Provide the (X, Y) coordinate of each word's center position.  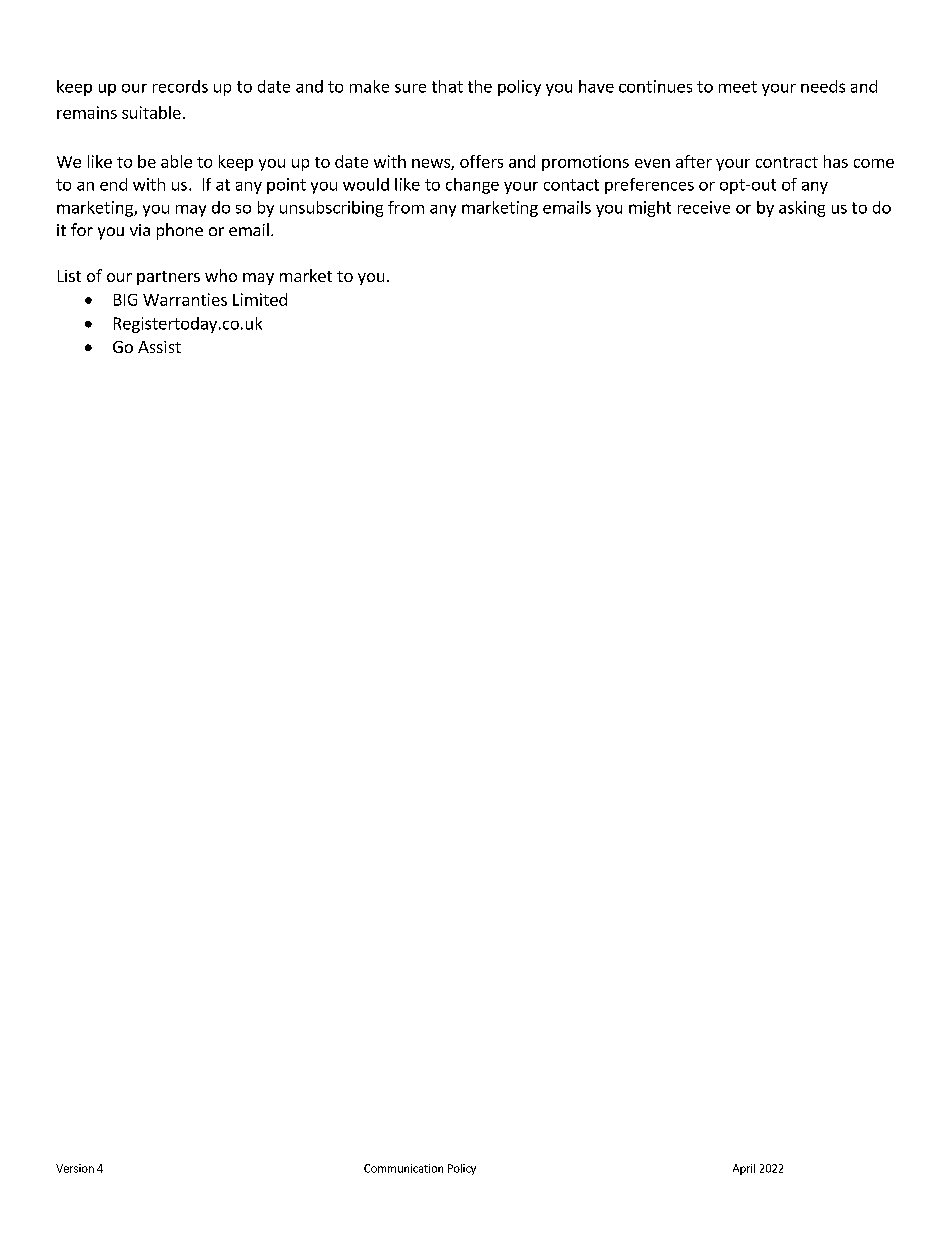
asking (802, 209)
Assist (159, 347)
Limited (260, 299)
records (180, 86)
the (480, 86)
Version (75, 1168)
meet (738, 87)
